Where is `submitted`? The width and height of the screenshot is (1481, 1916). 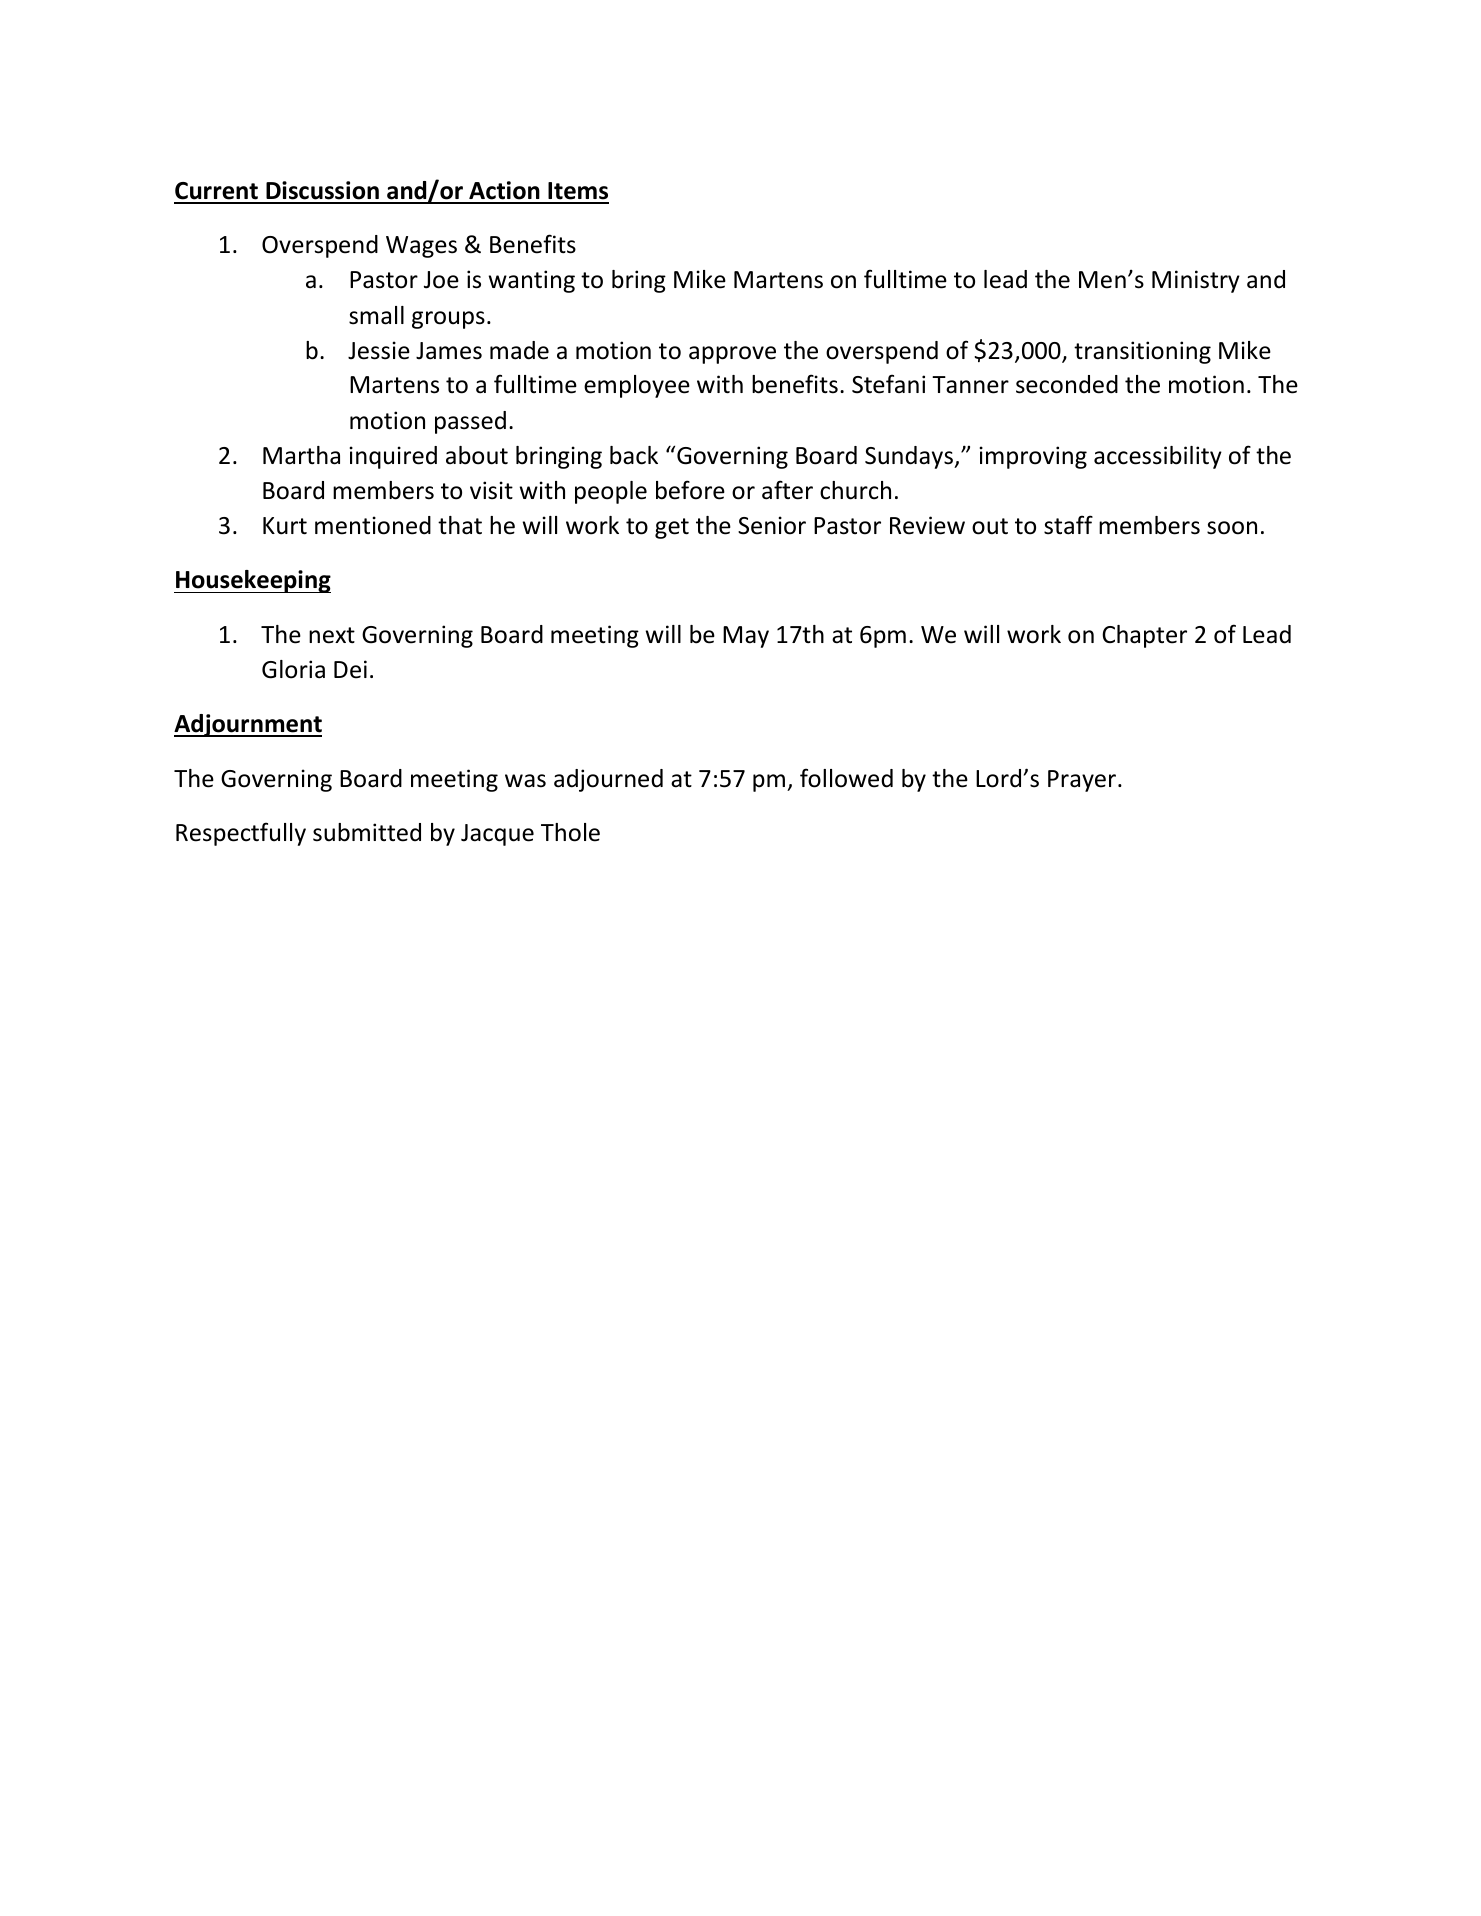
submitted is located at coordinates (367, 832).
